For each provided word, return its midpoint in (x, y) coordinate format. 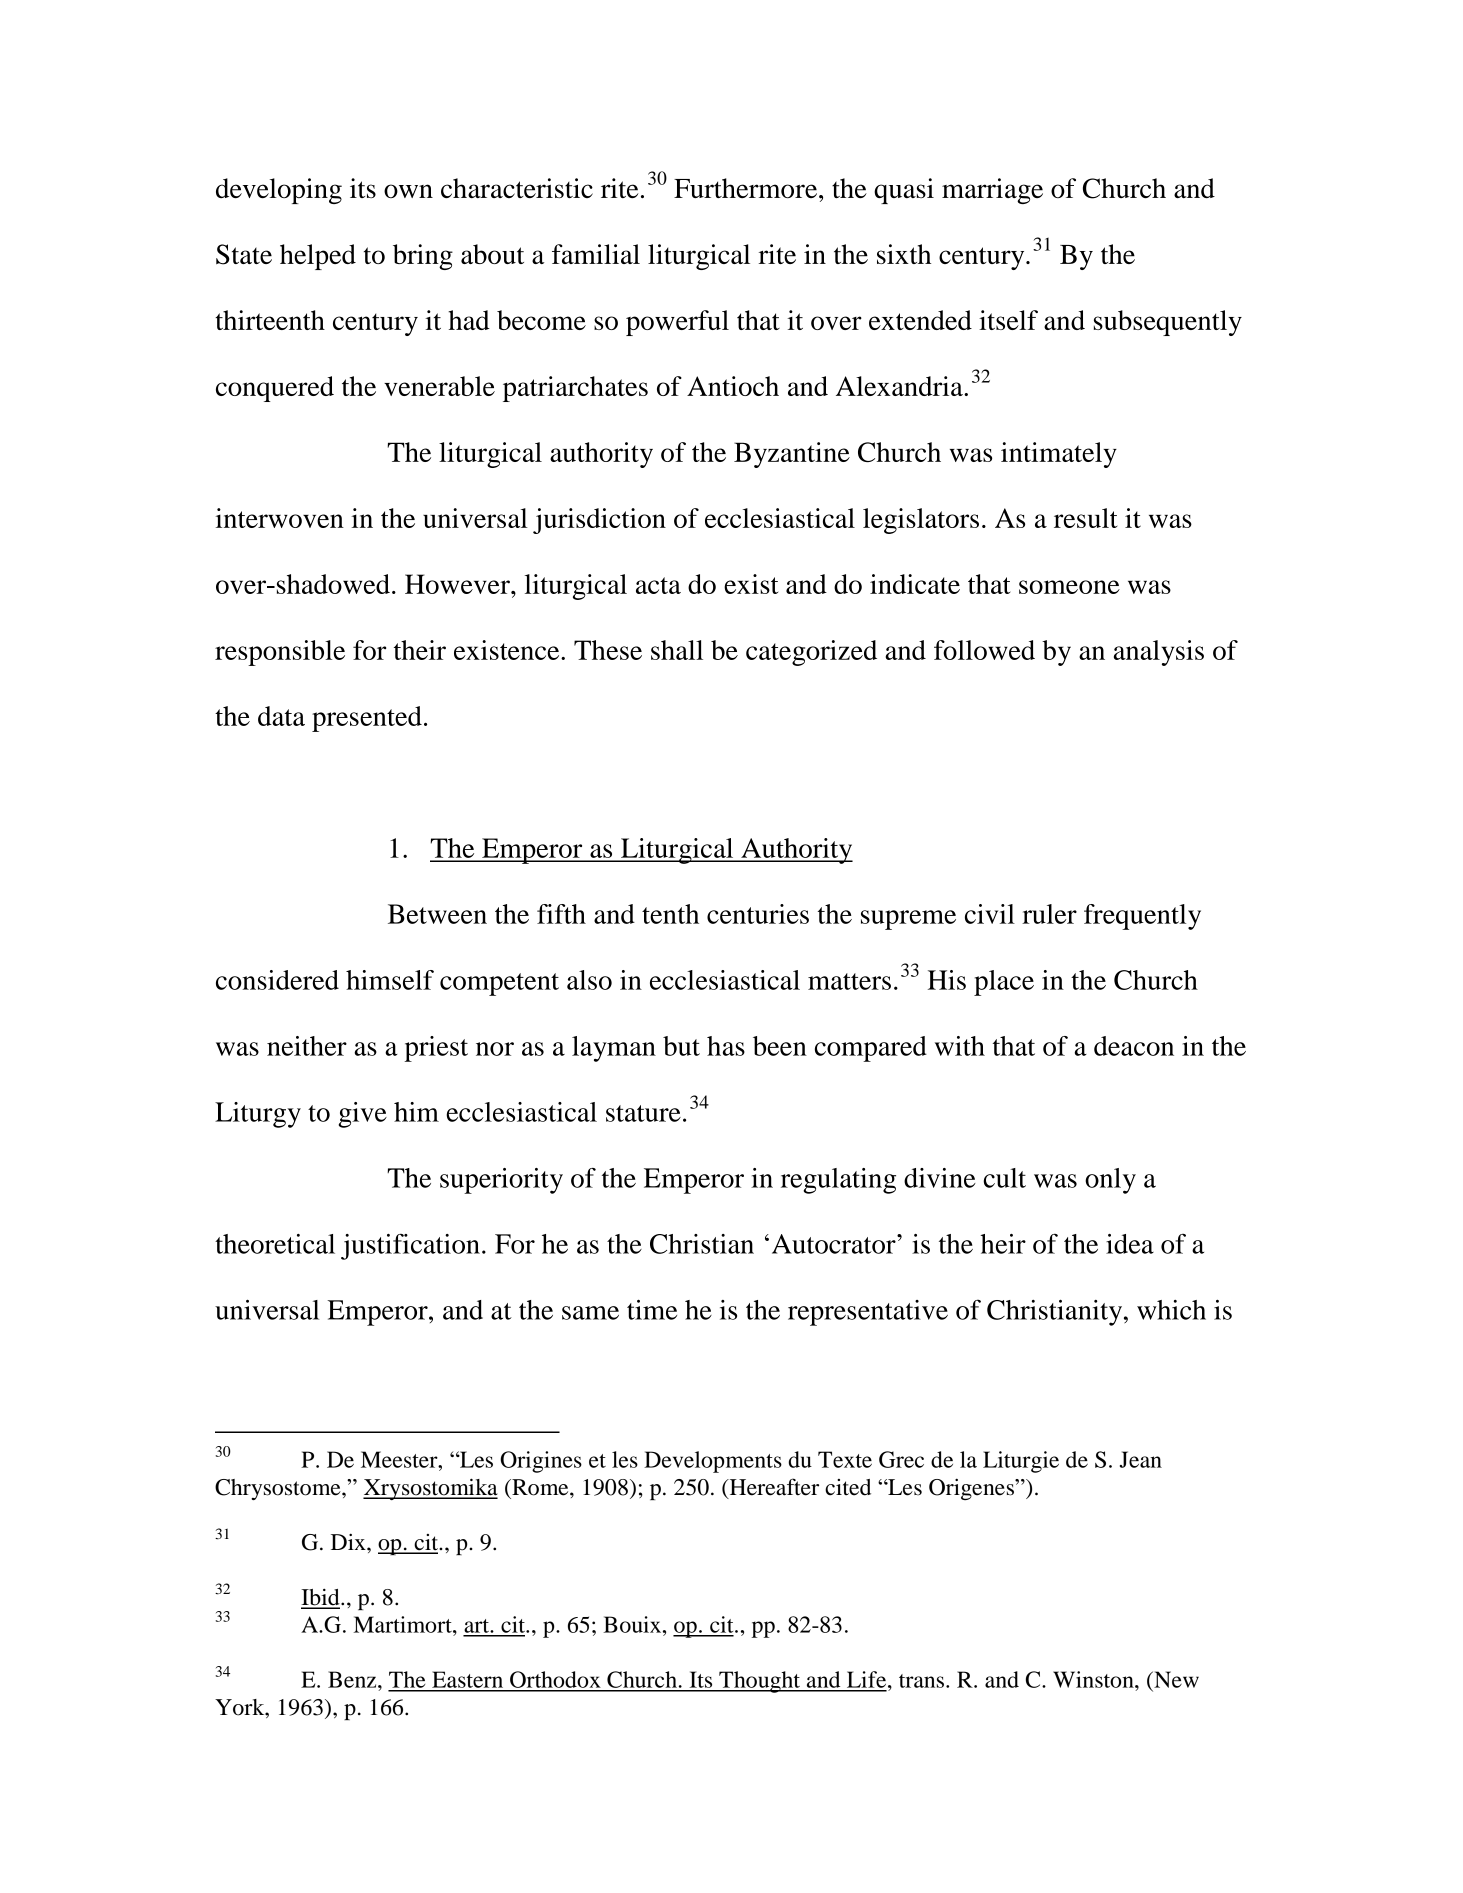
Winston (1094, 1679)
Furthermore (747, 188)
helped (318, 257)
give (362, 1115)
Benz (353, 1679)
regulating (838, 1181)
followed (984, 650)
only (1110, 1181)
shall (677, 650)
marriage (992, 191)
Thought (760, 1682)
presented (367, 719)
